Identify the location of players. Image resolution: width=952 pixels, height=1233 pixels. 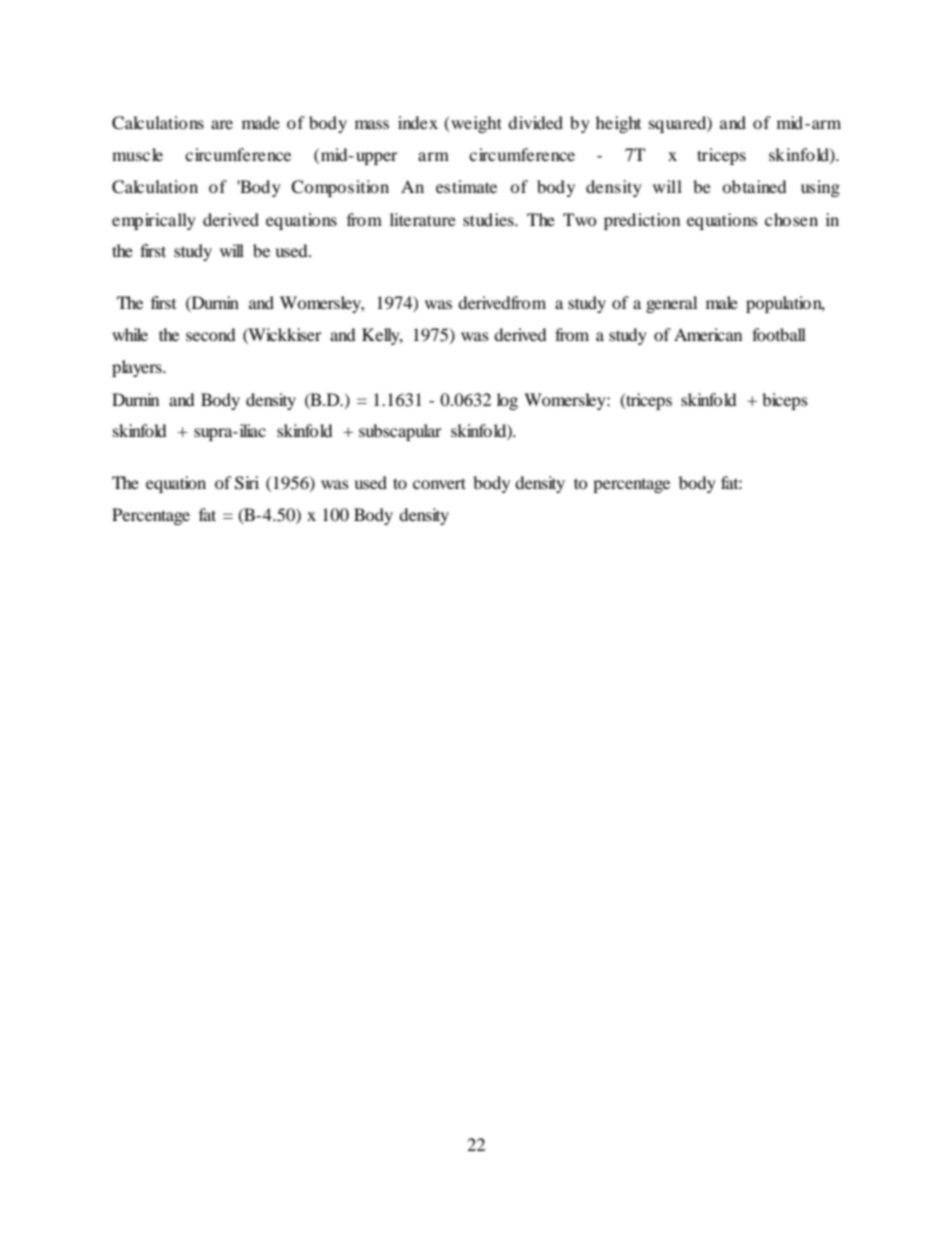
(138, 368).
